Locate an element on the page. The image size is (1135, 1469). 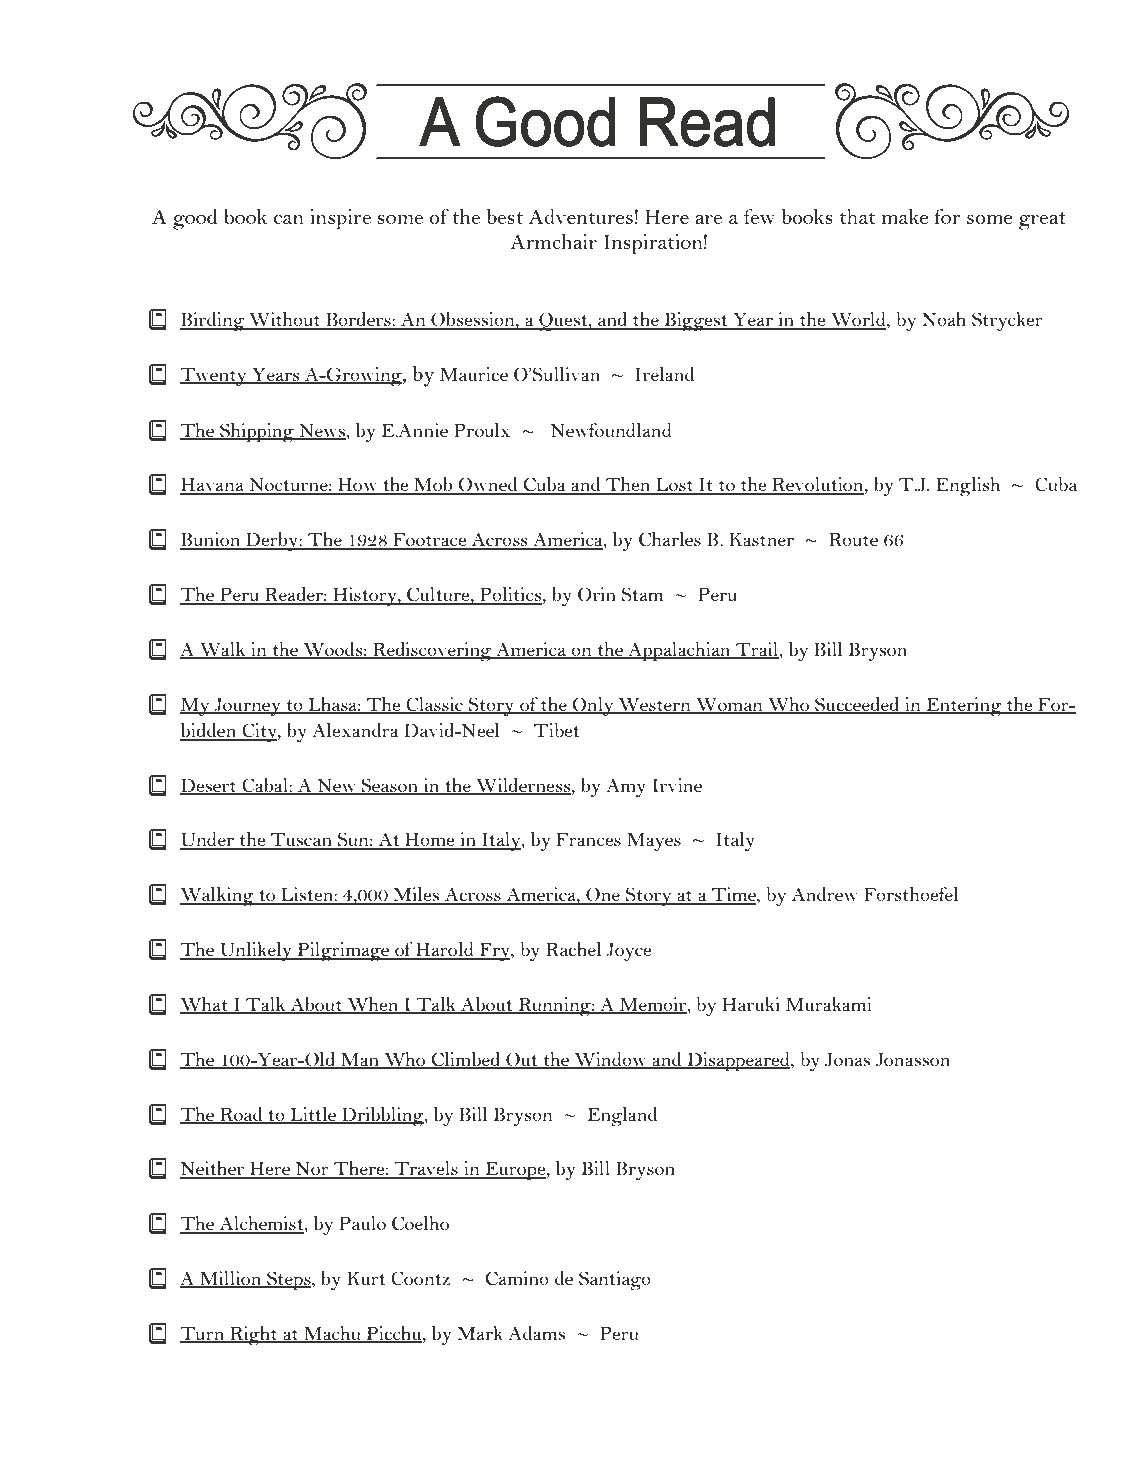
Entering is located at coordinates (964, 706).
